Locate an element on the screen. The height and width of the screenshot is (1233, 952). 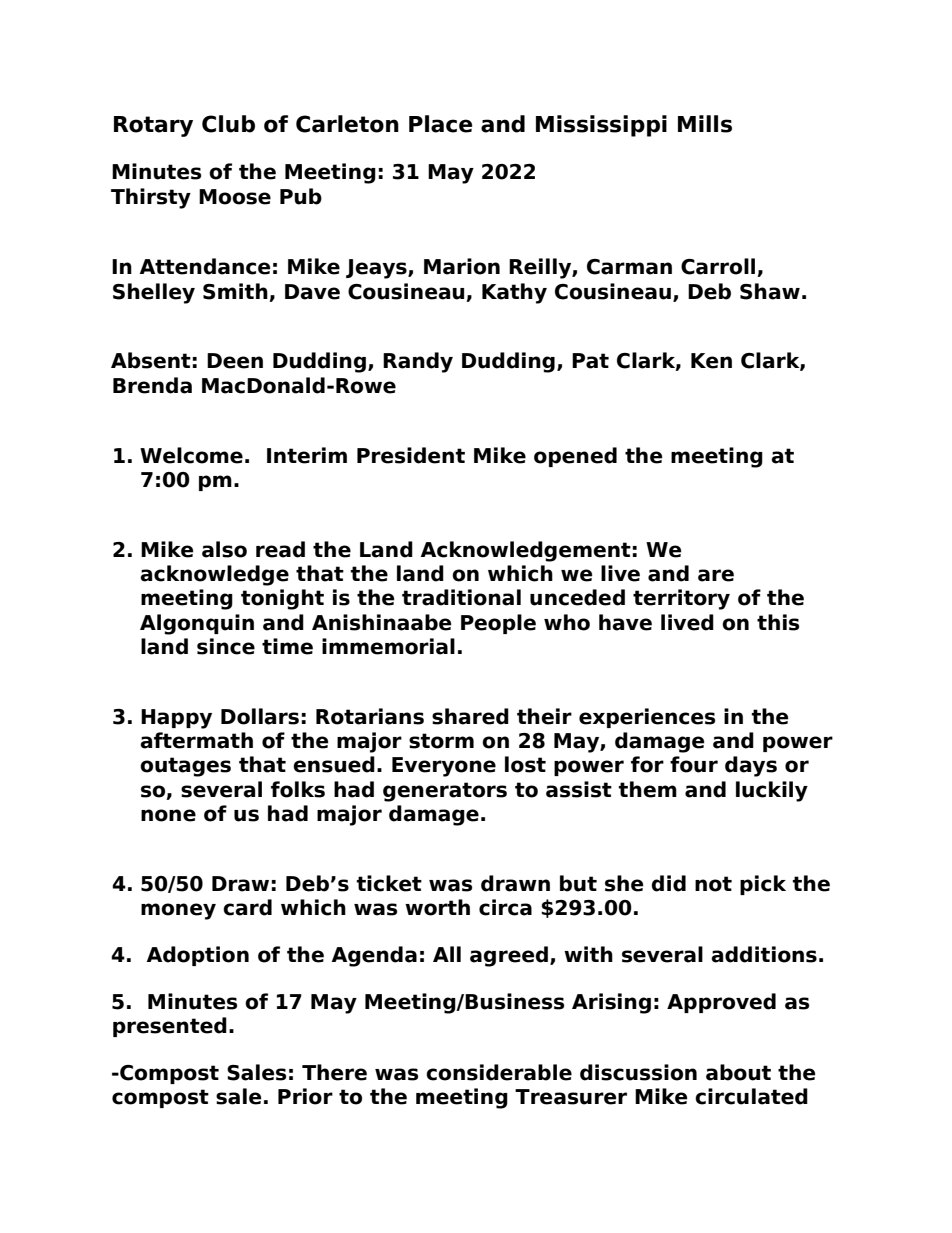
Ken is located at coordinates (711, 361).
